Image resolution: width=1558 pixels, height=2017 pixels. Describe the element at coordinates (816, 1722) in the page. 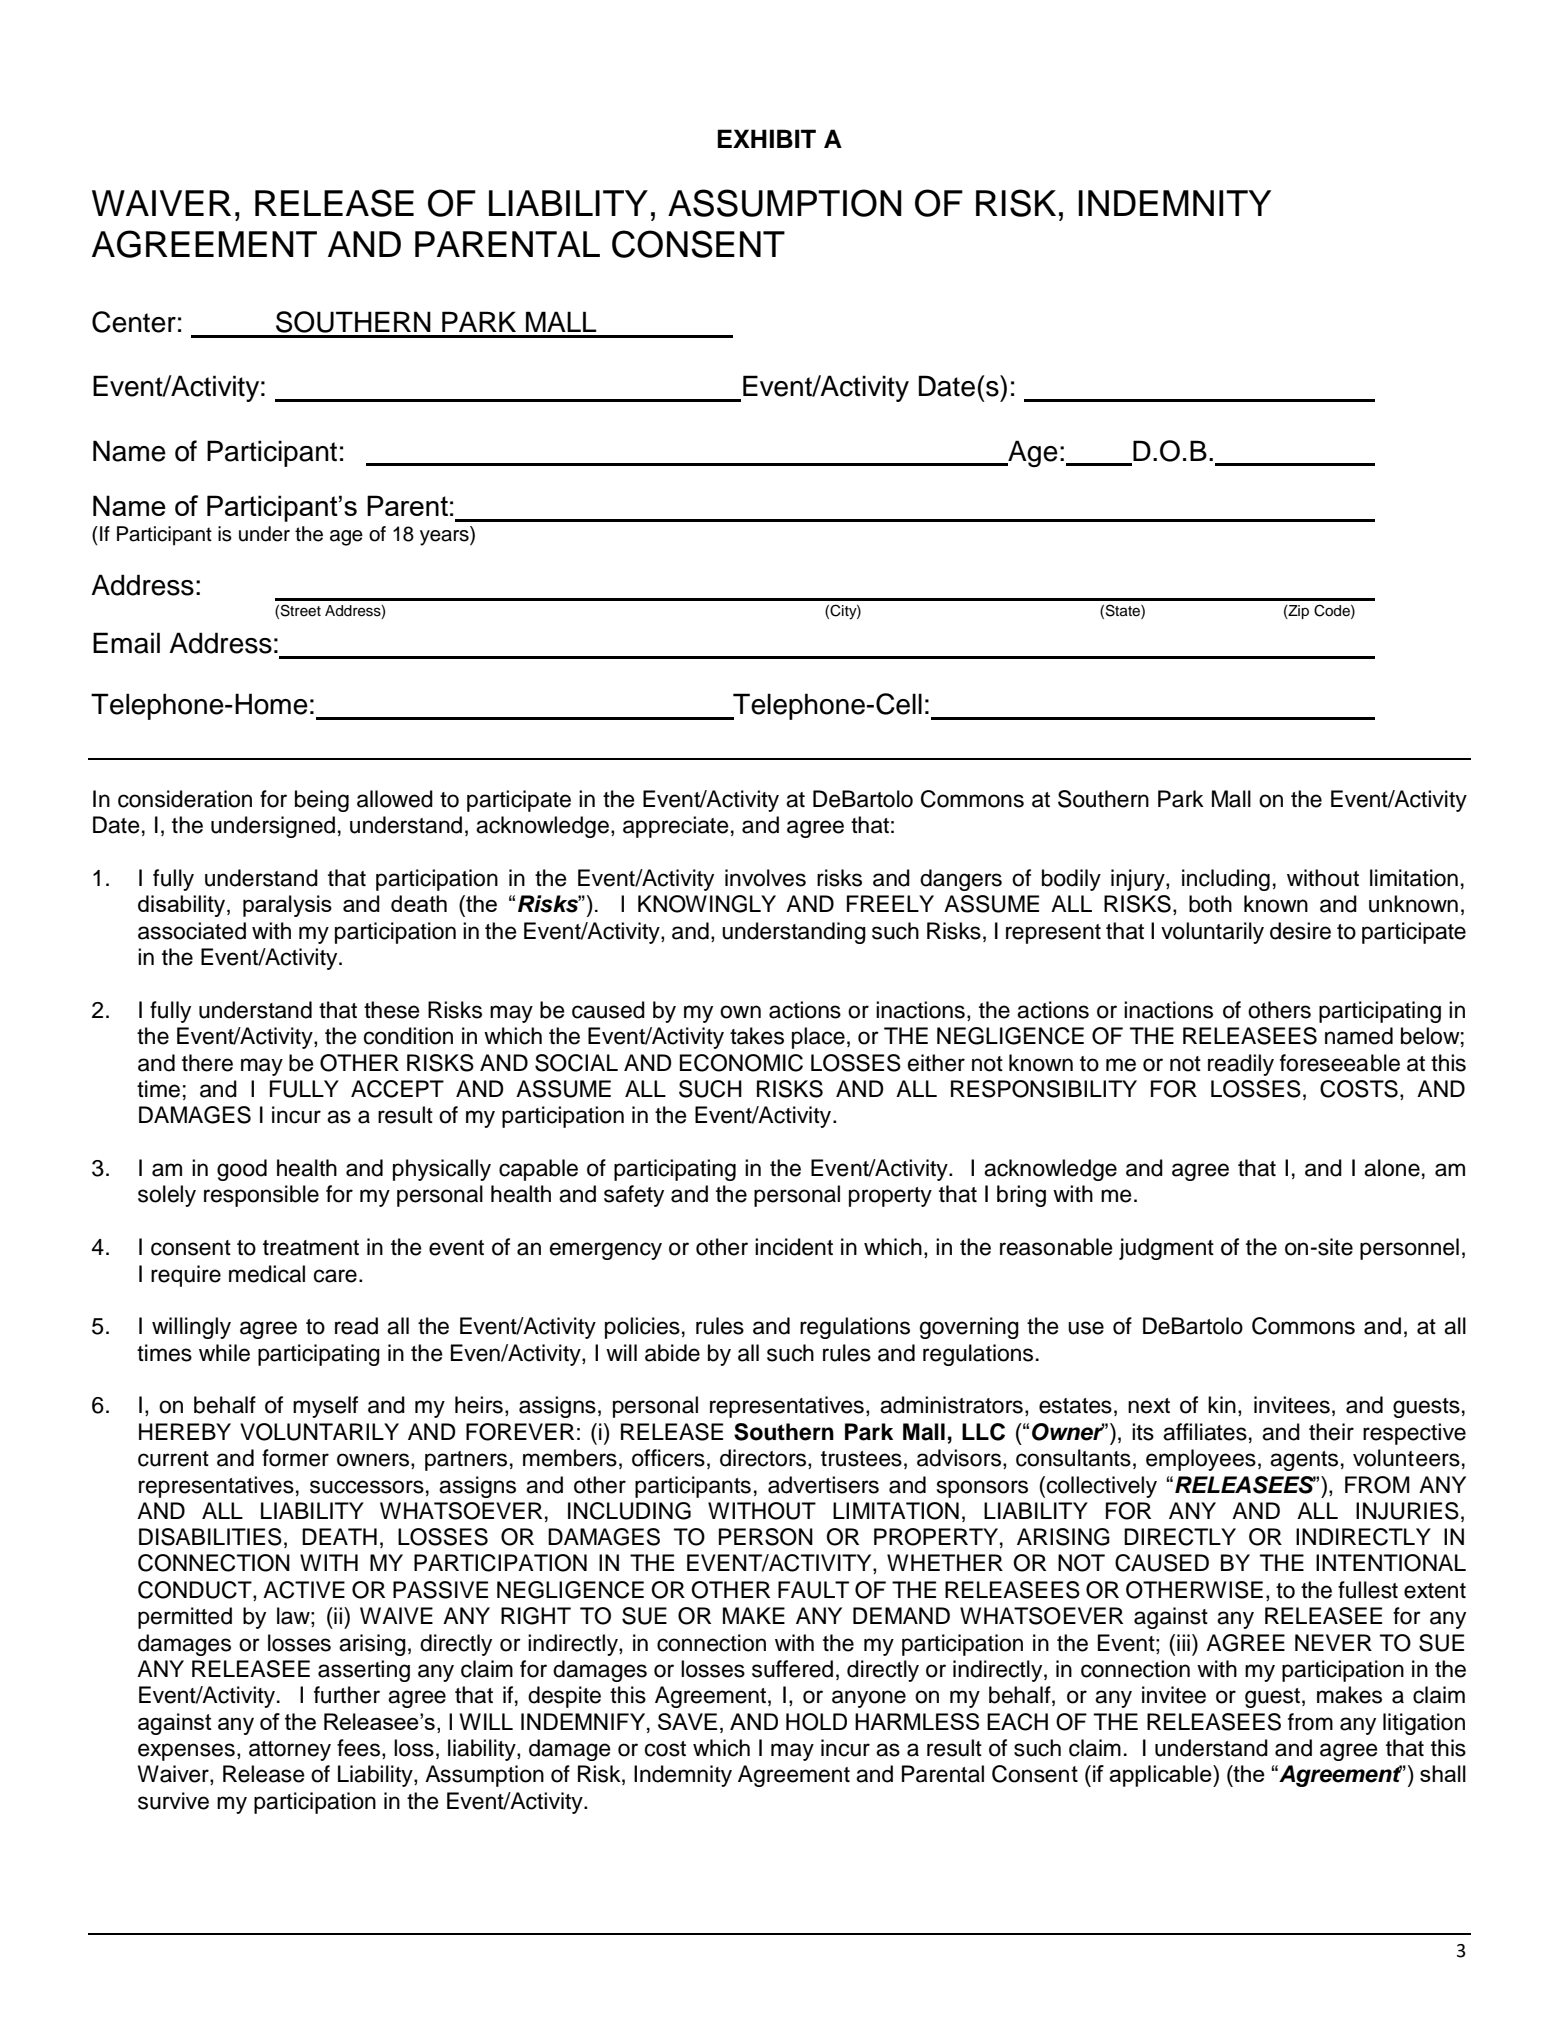

I see `HOLD` at that location.
